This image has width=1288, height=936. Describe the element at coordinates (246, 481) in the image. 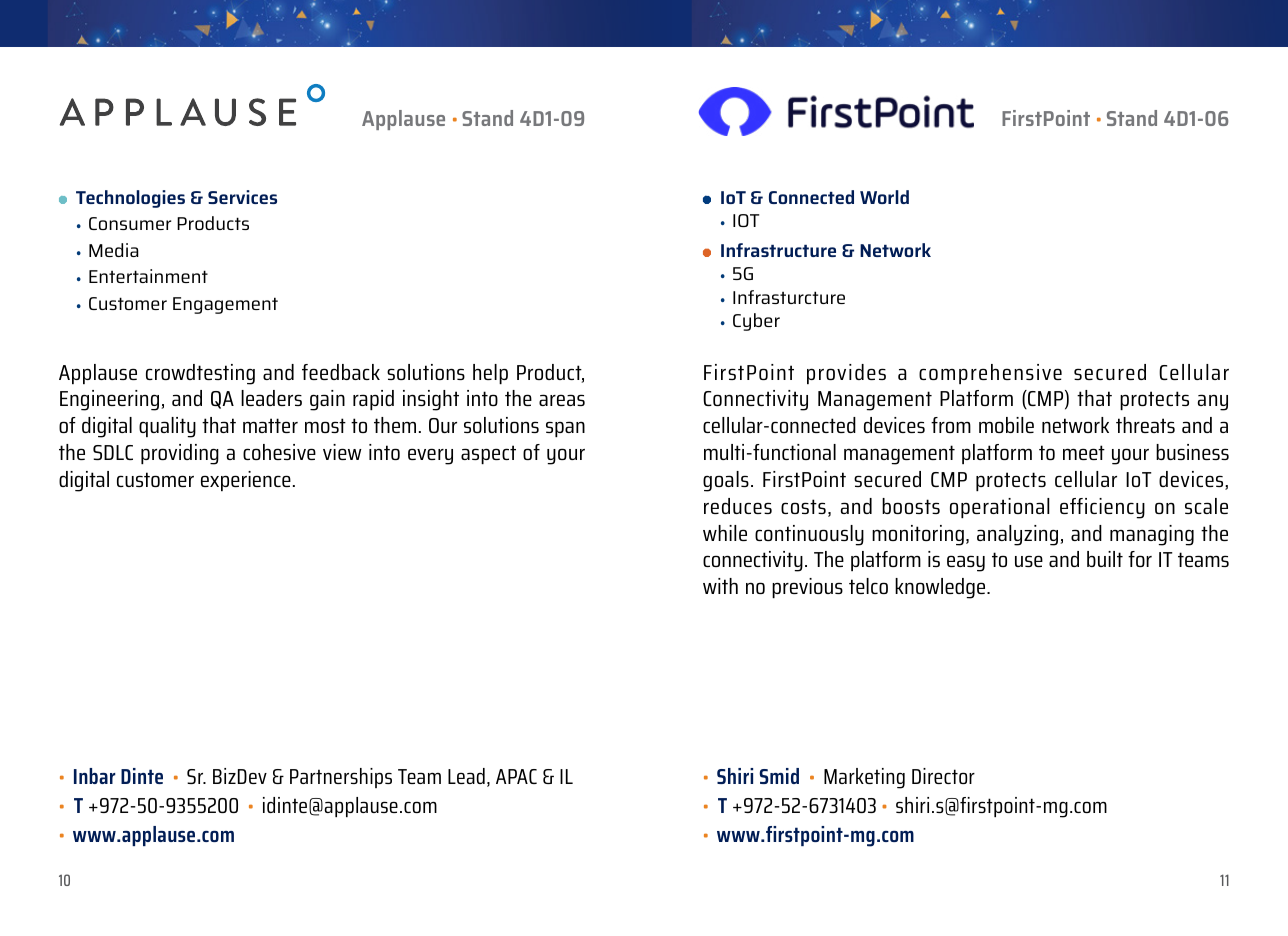

I see `experience` at that location.
